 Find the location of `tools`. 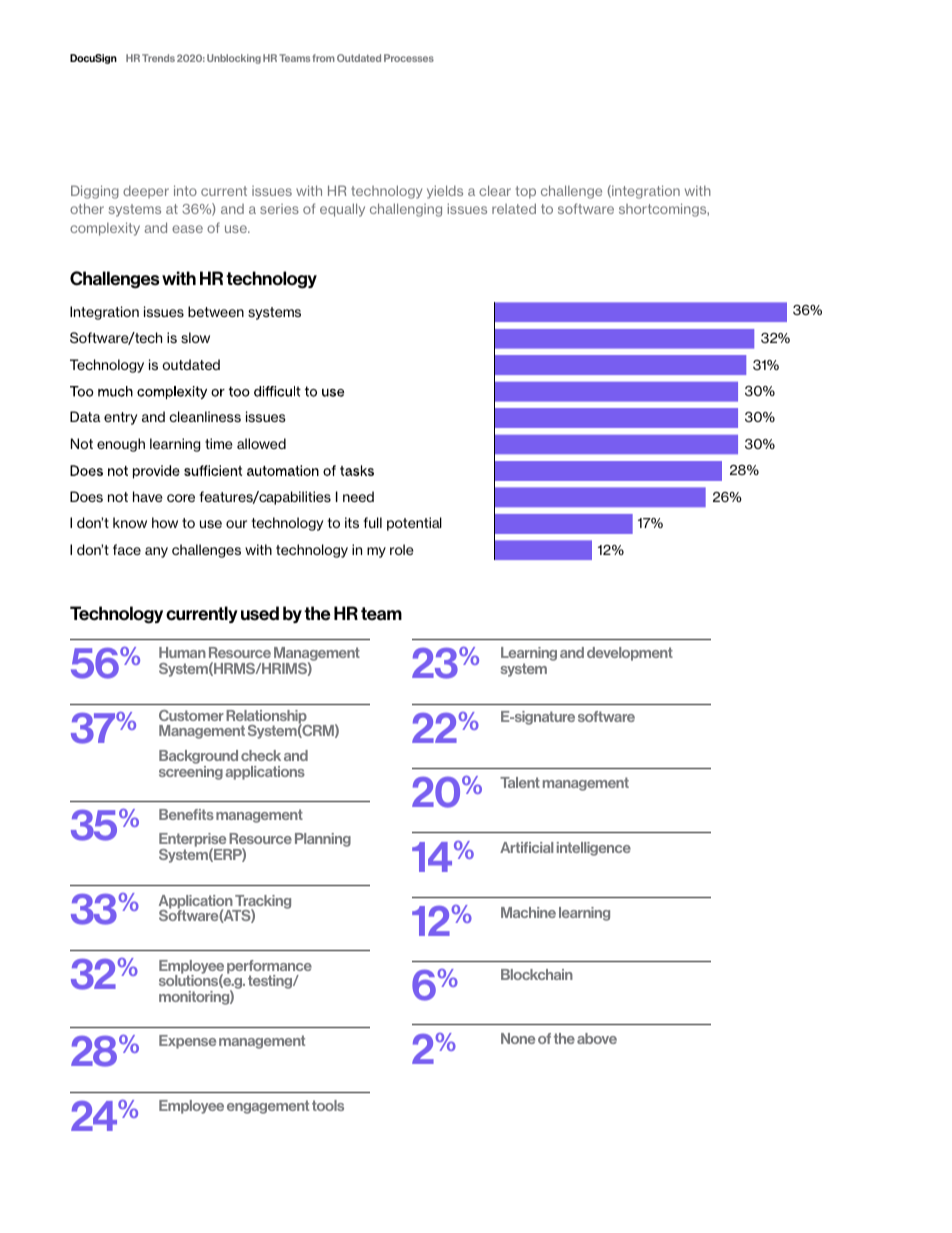

tools is located at coordinates (328, 1105).
